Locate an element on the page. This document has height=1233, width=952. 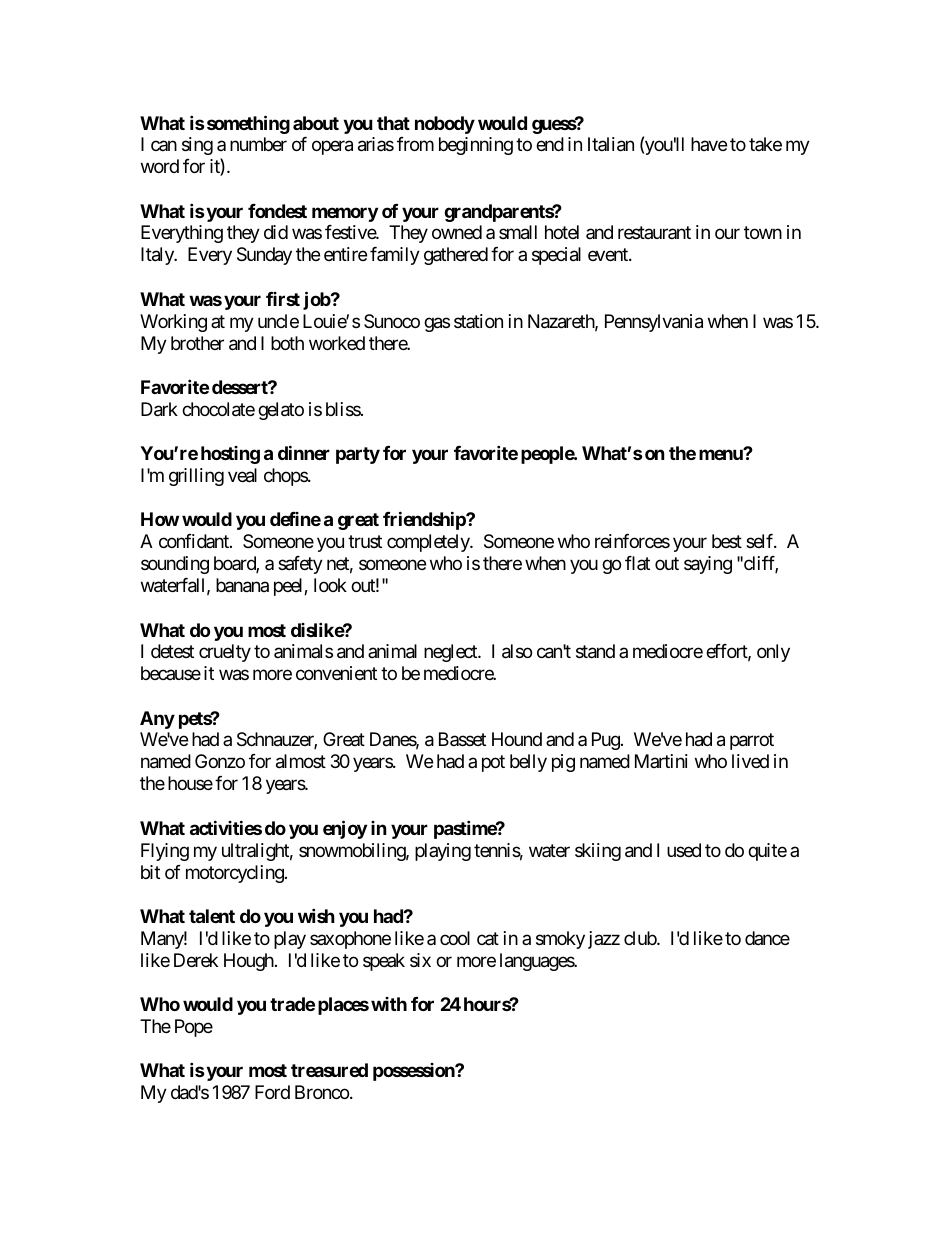
pot is located at coordinates (493, 764).
